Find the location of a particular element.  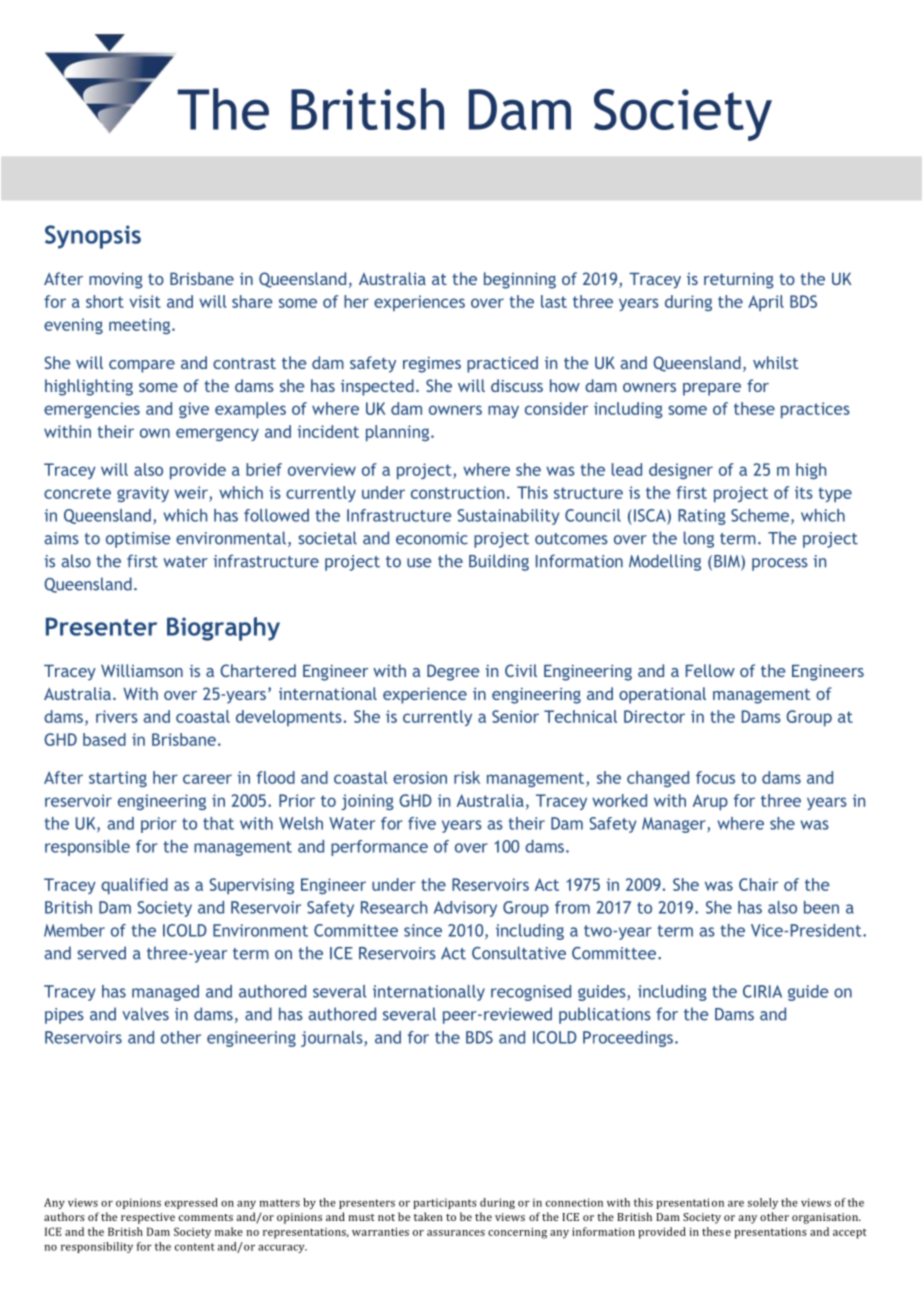

beginning is located at coordinates (520, 280).
